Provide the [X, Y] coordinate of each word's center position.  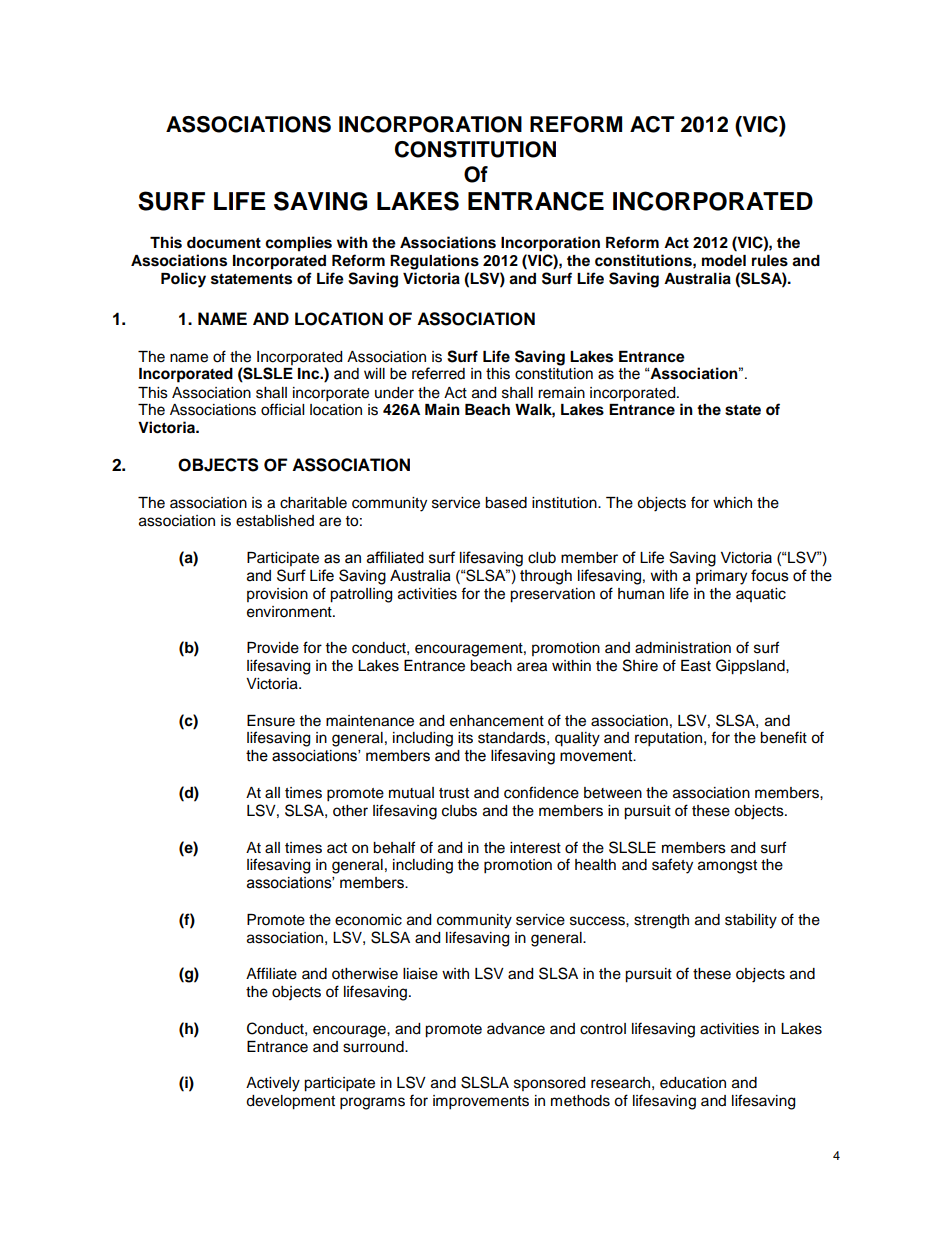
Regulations [434, 262]
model [724, 261]
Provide [273, 648]
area [532, 667]
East [696, 666]
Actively [273, 1084]
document [224, 243]
